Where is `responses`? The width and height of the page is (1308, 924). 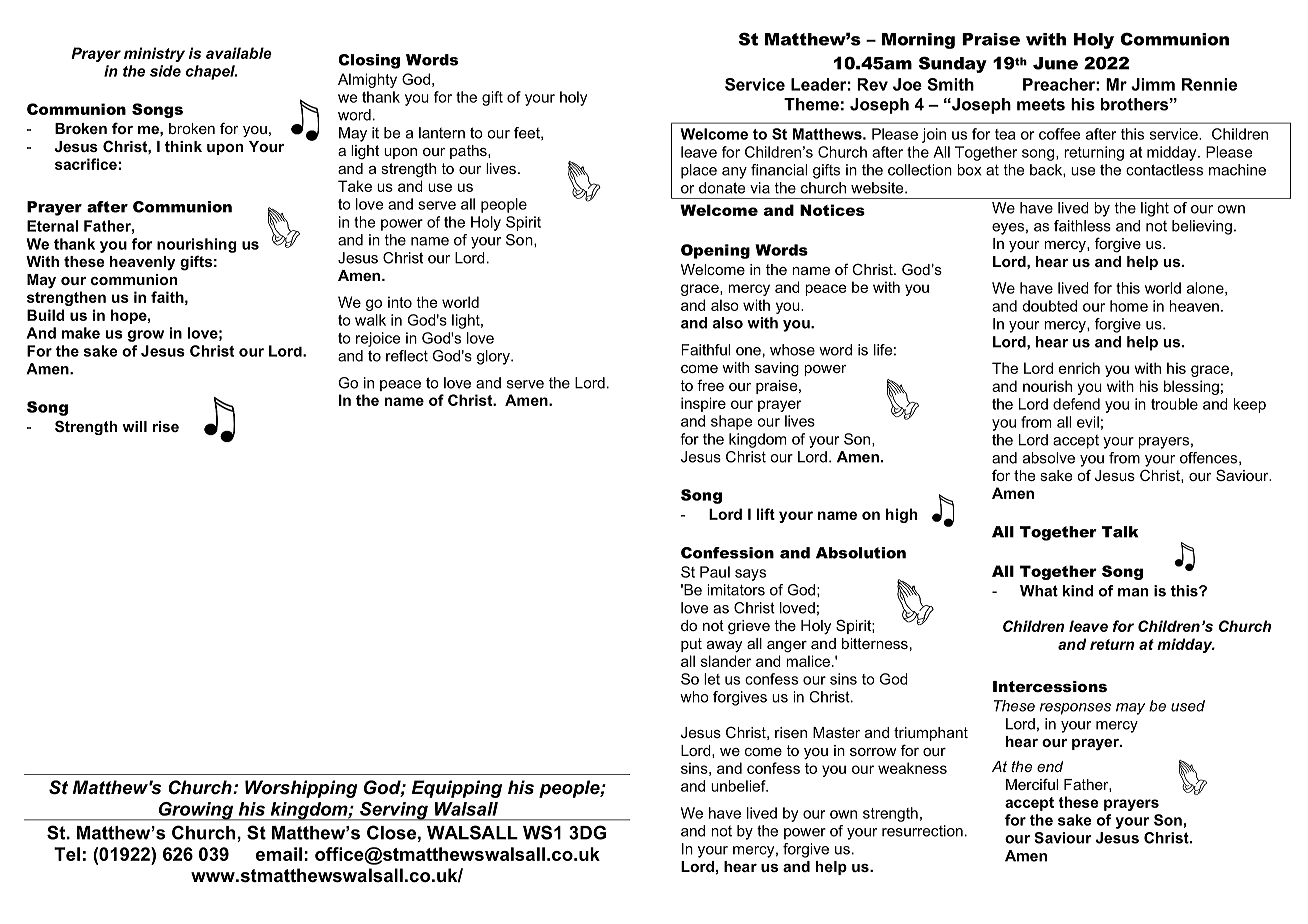
responses is located at coordinates (1075, 709).
